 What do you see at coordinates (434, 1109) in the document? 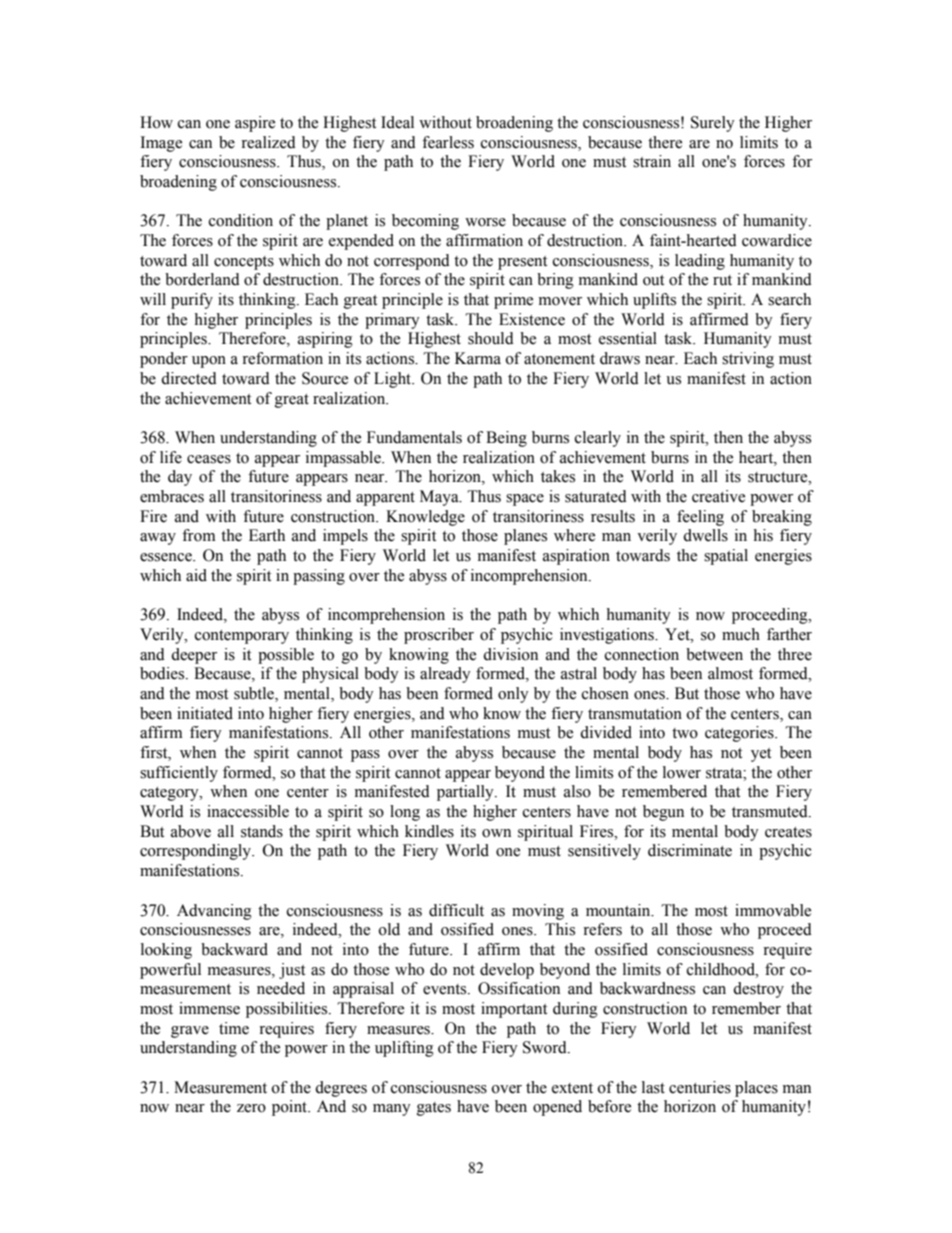
I see `gates` at bounding box center [434, 1109].
